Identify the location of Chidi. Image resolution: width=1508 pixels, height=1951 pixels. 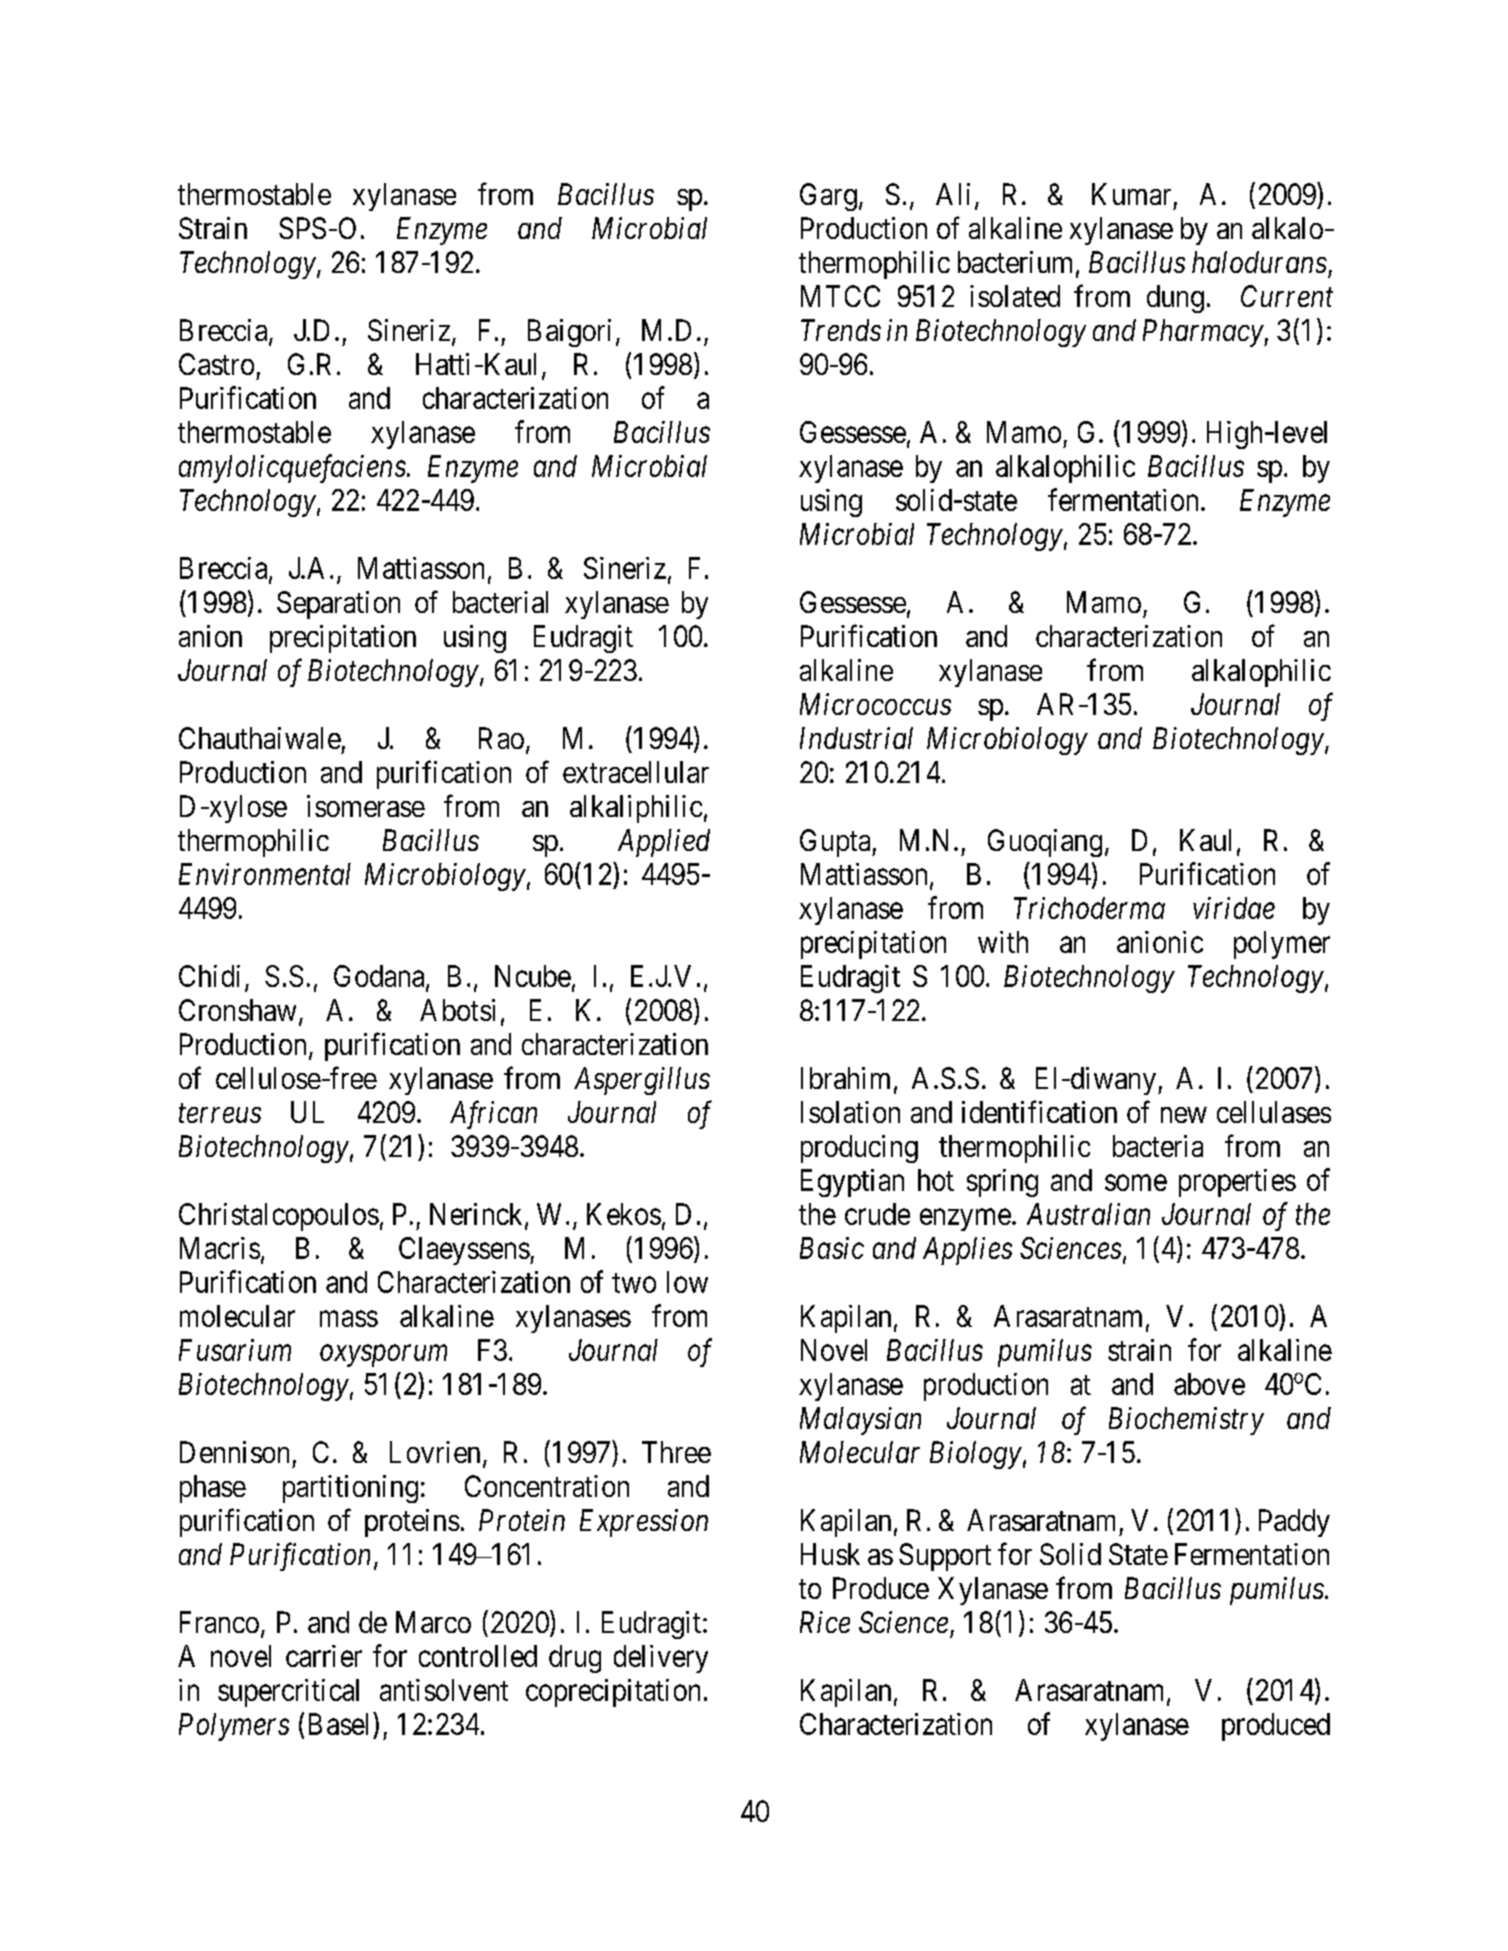
(209, 976).
